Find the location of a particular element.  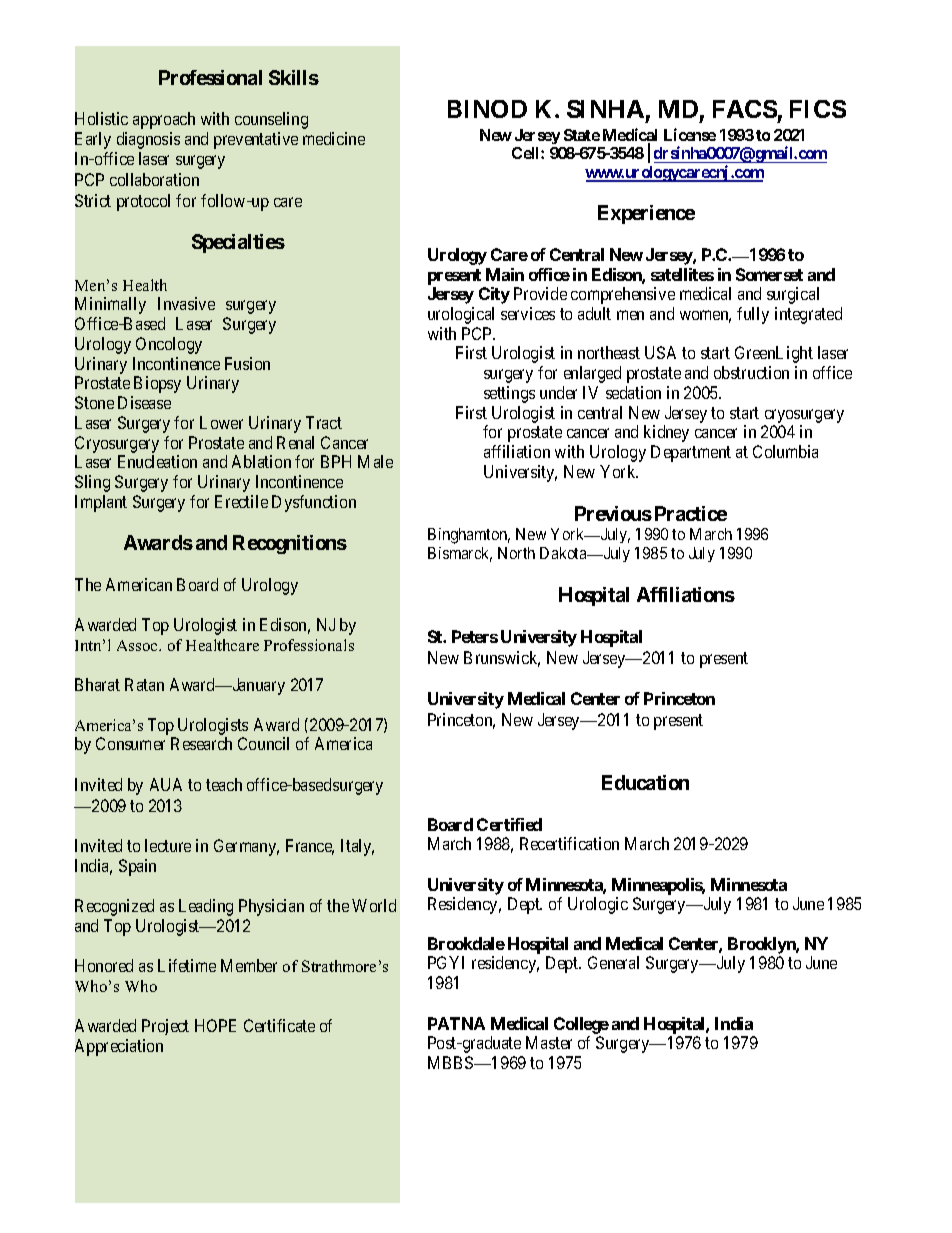

Education is located at coordinates (645, 782).
